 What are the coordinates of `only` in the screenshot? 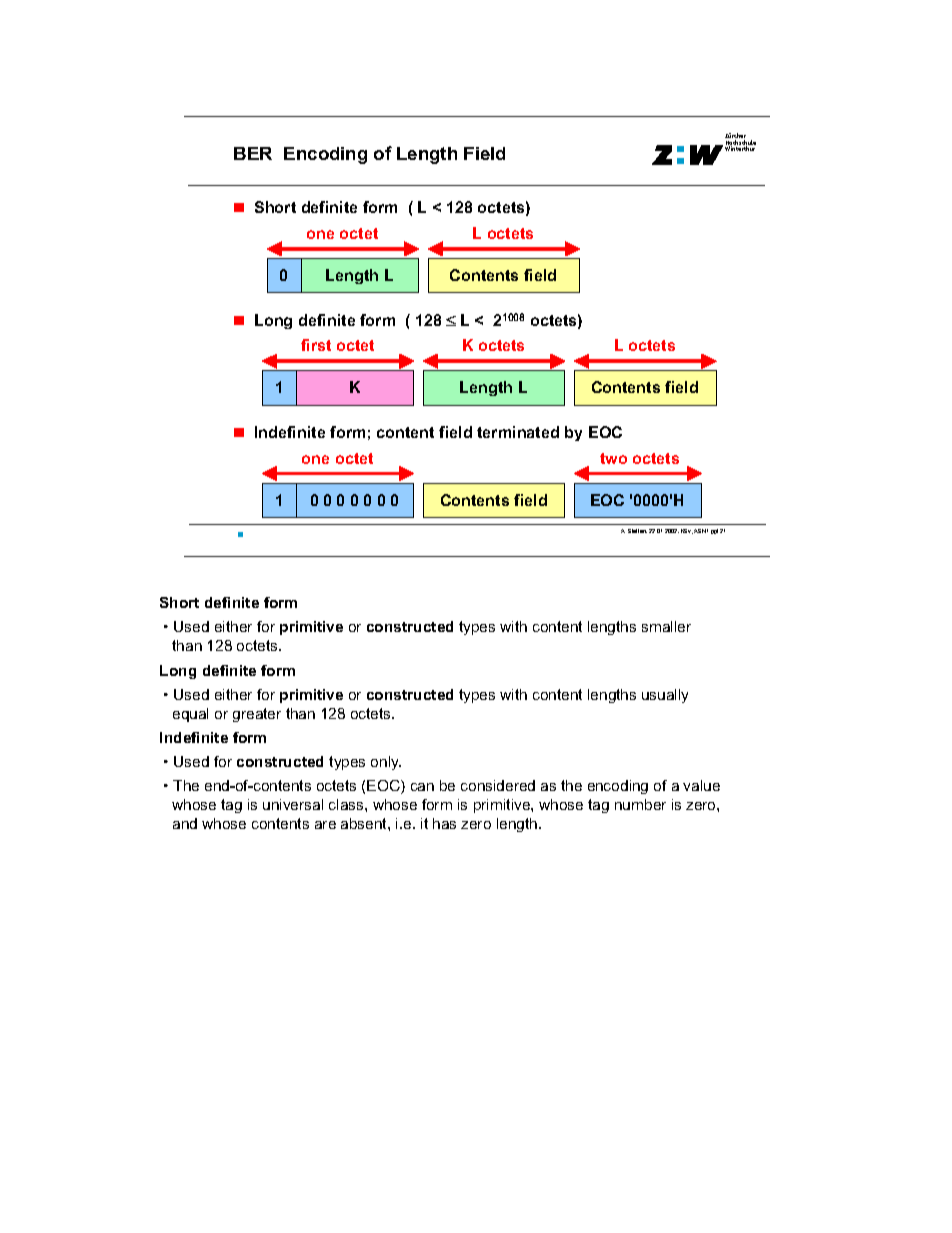 It's located at (386, 763).
